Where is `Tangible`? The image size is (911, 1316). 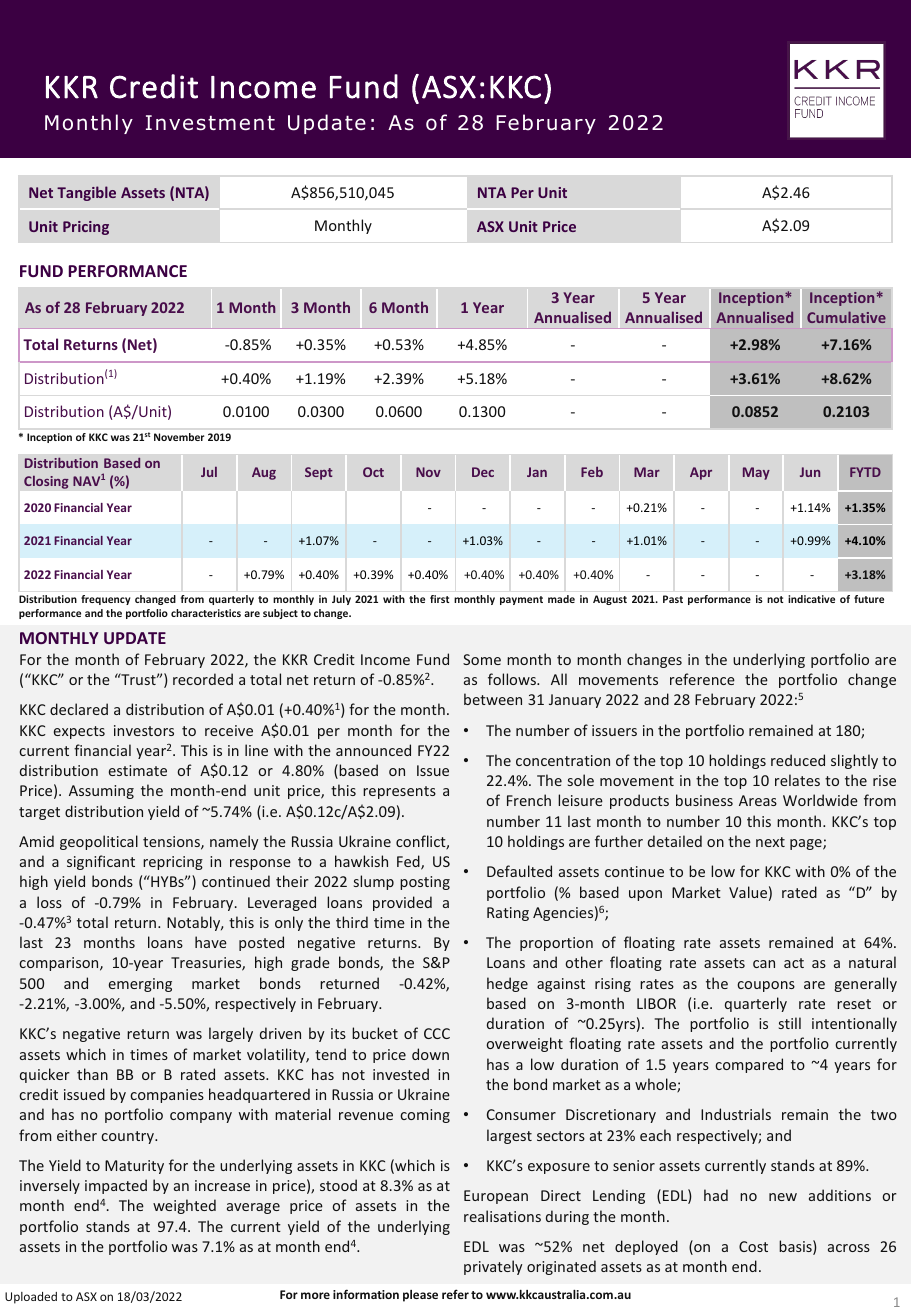
Tangible is located at coordinates (86, 193).
